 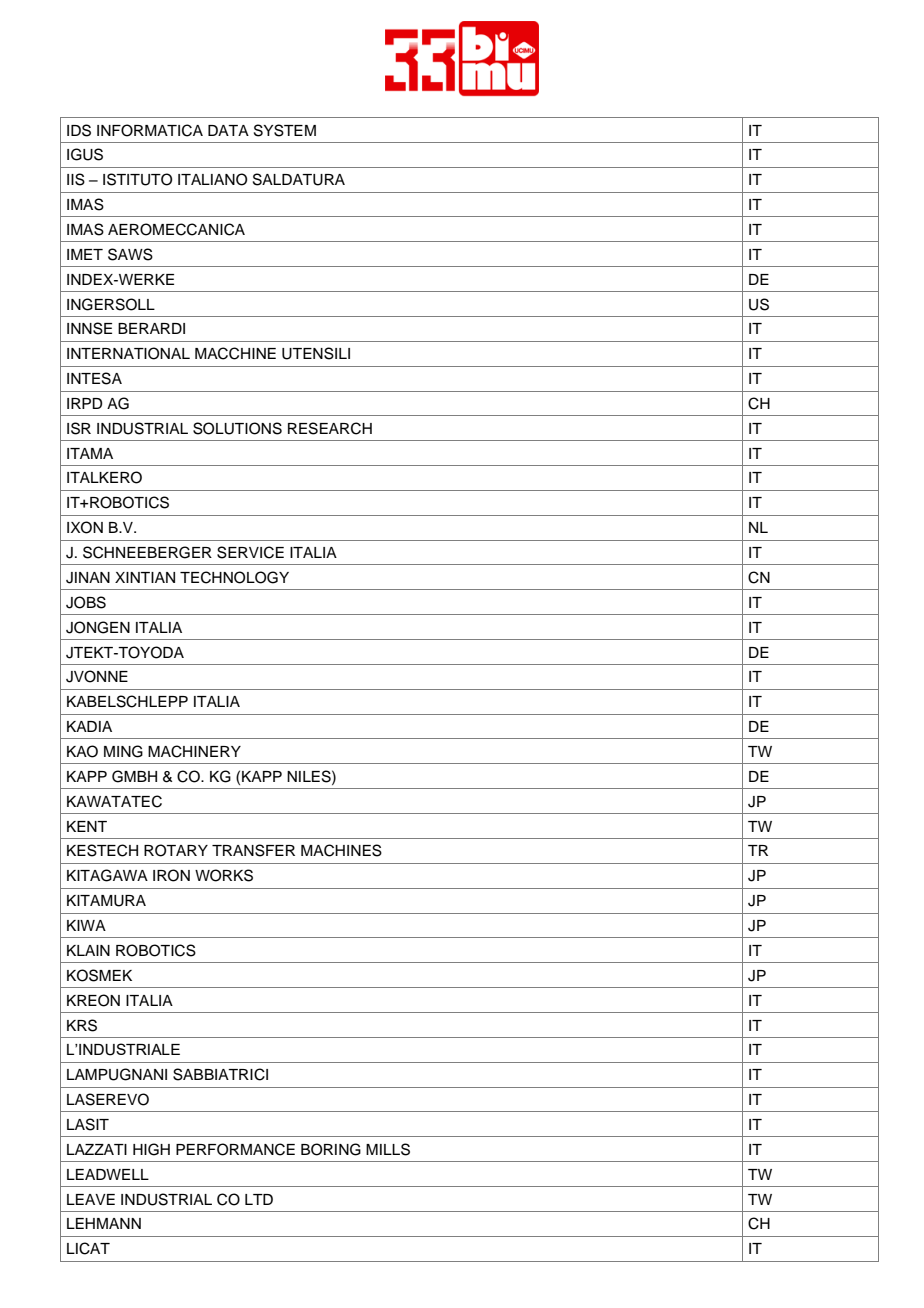 What do you see at coordinates (330, 428) in the screenshot?
I see `RESEARCH` at bounding box center [330, 428].
